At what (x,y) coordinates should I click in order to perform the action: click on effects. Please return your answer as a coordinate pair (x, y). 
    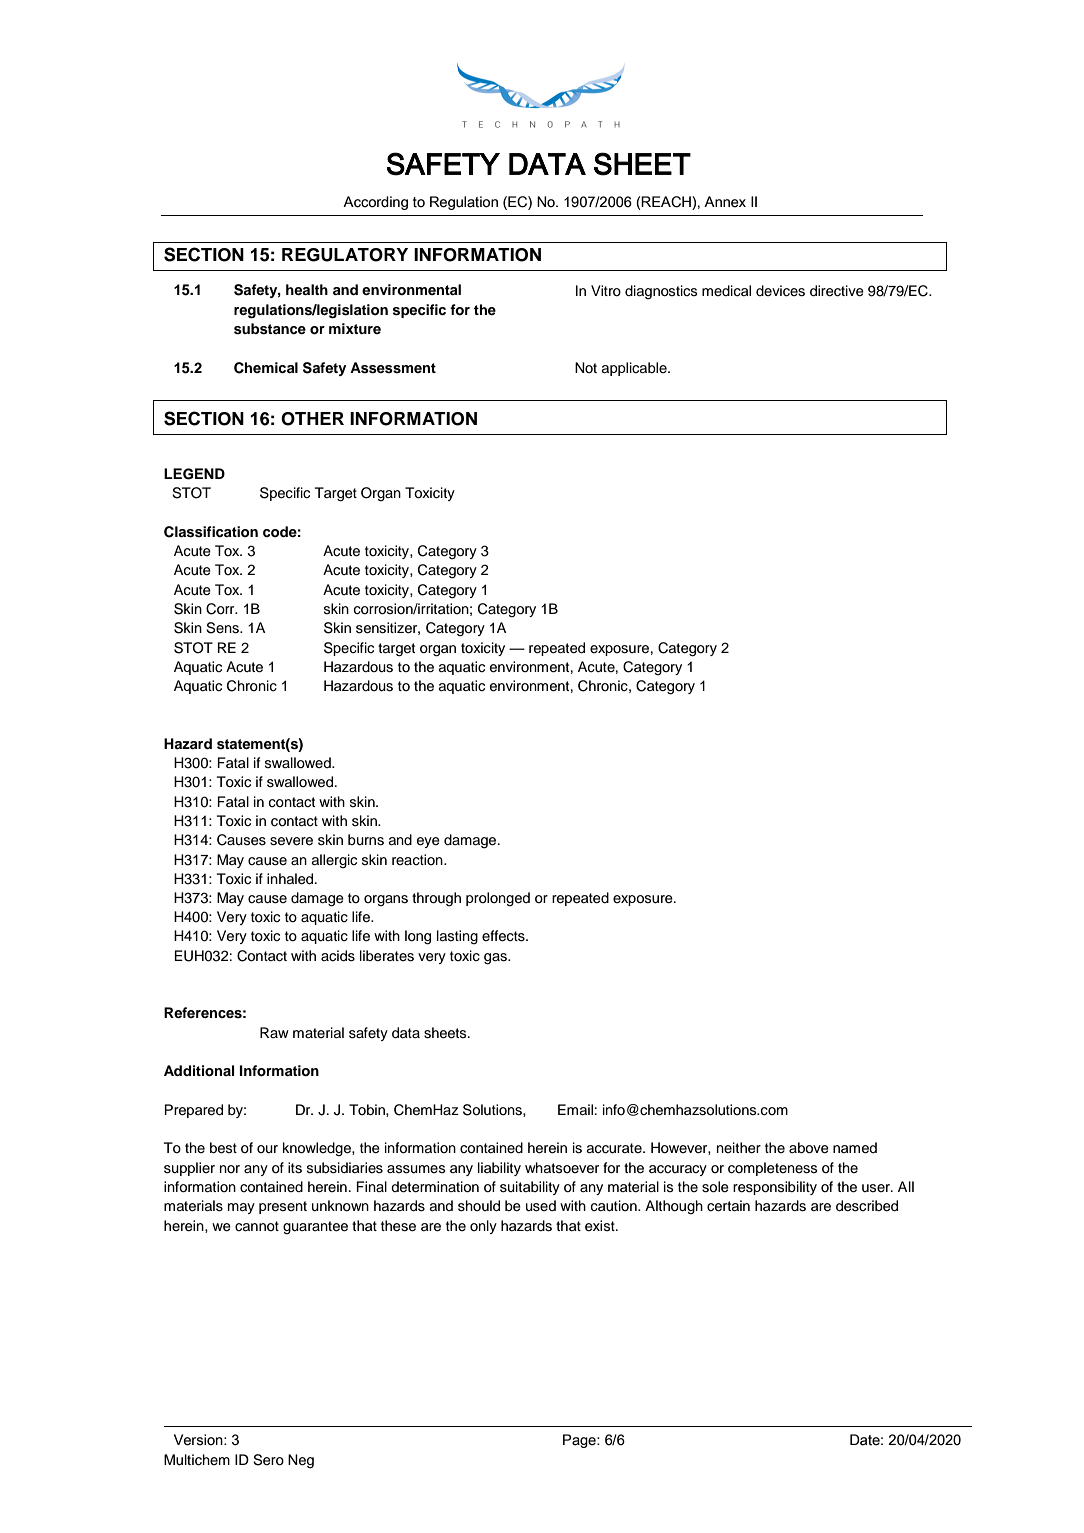
    Looking at the image, I should click on (504, 936).
